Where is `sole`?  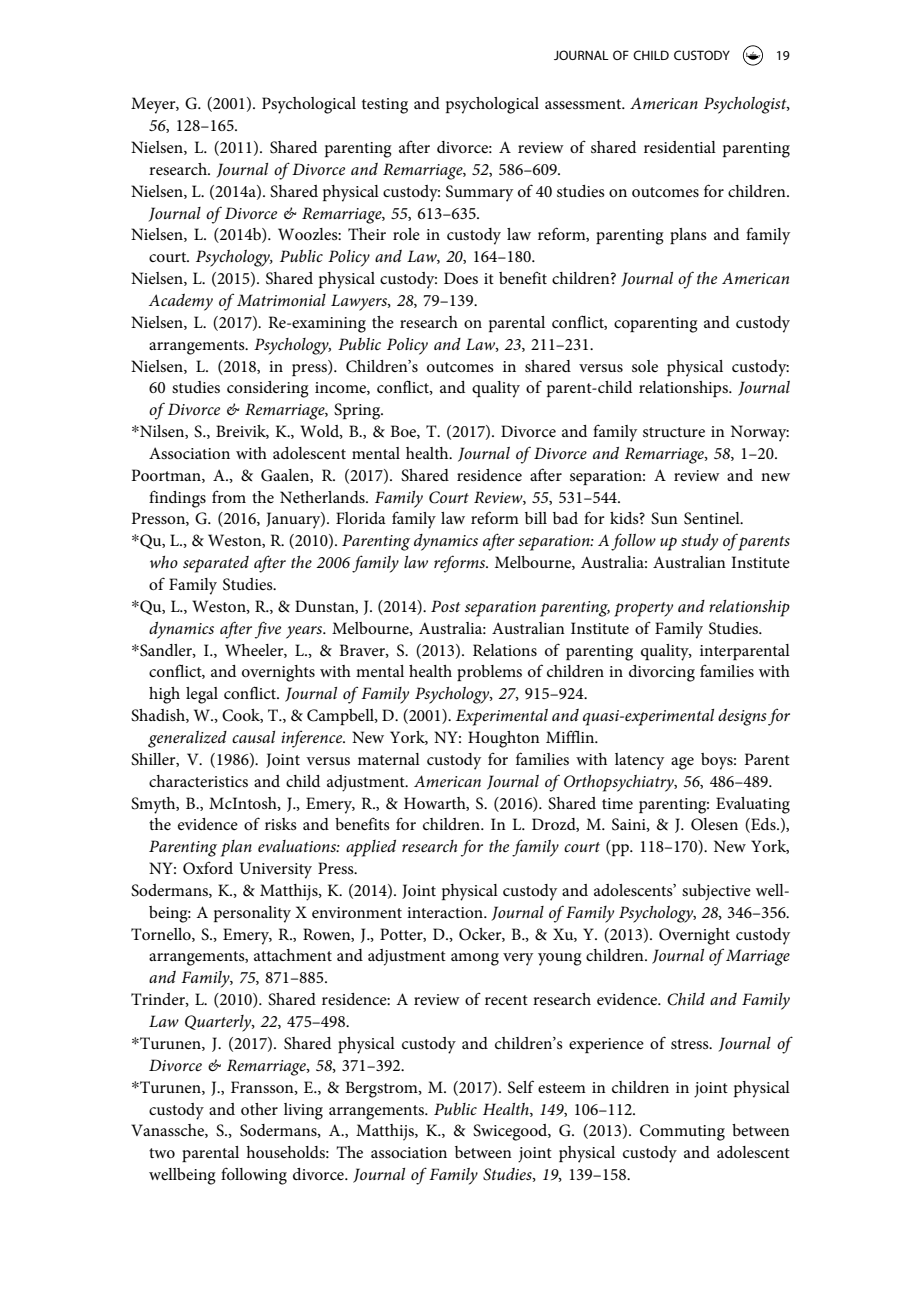 sole is located at coordinates (645, 366).
